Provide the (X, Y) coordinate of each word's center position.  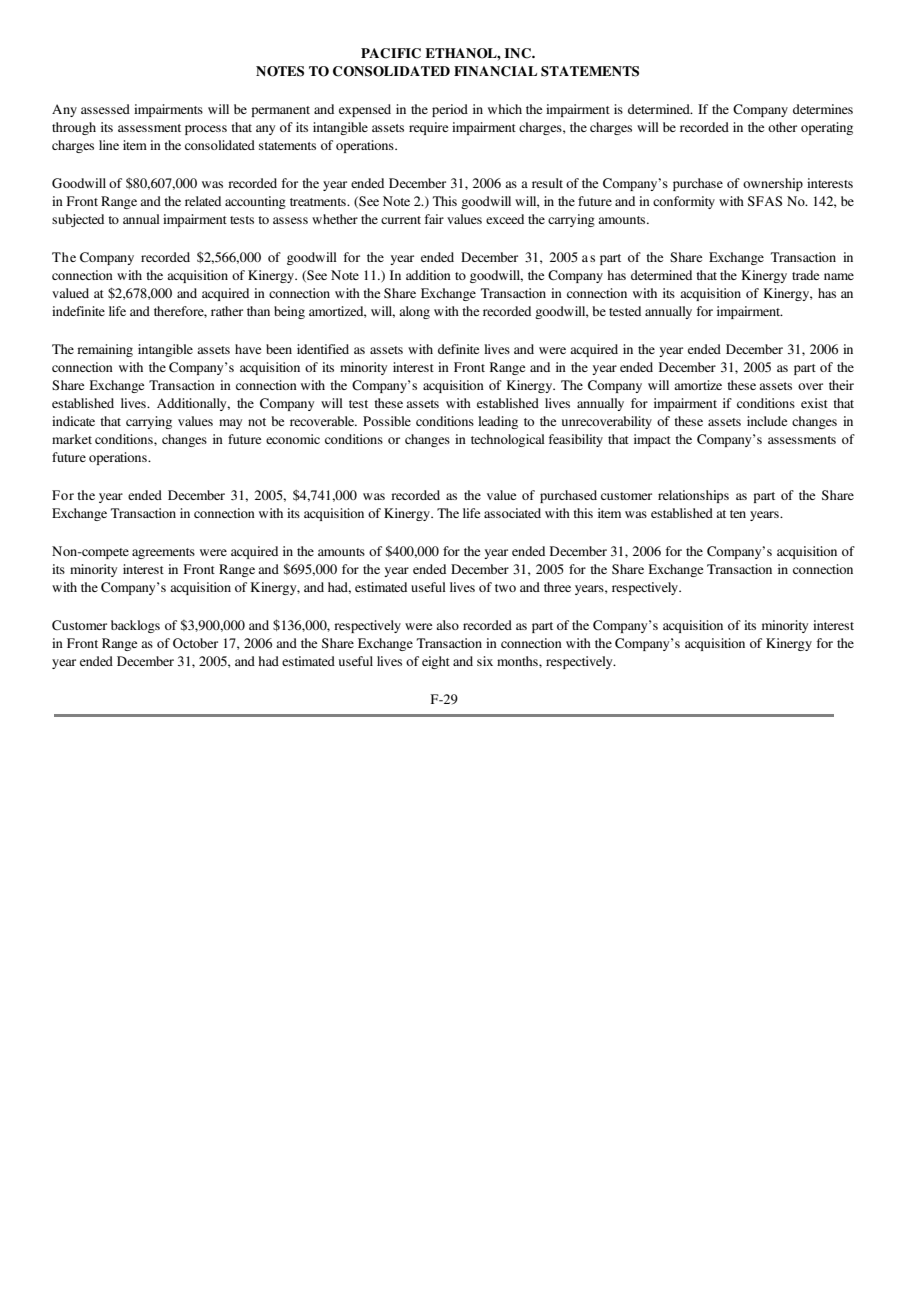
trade (805, 275)
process (206, 130)
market (72, 439)
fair (434, 219)
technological (508, 440)
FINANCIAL (495, 71)
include (767, 421)
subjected (78, 220)
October (195, 643)
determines (823, 109)
